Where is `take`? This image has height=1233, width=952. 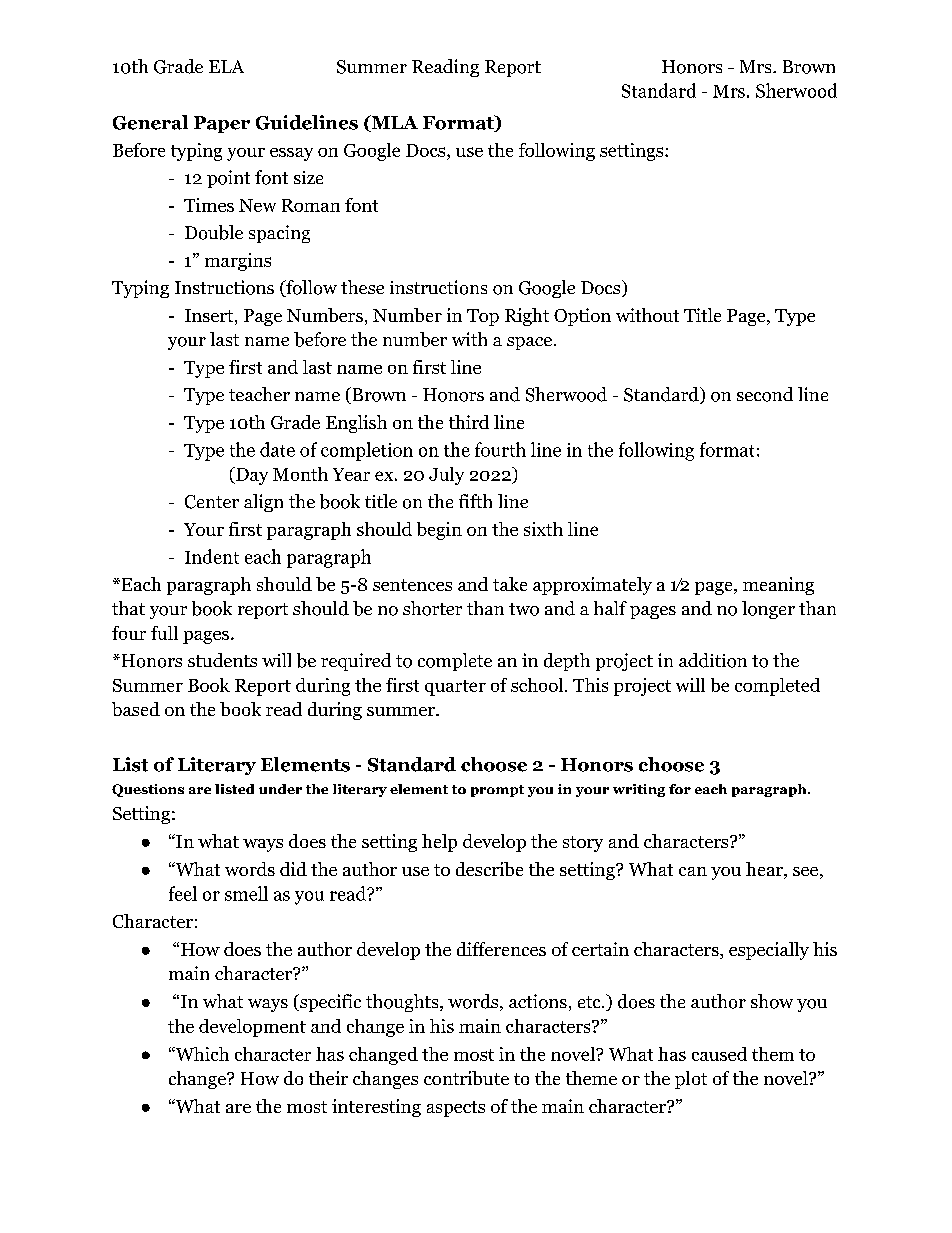
take is located at coordinates (510, 584).
